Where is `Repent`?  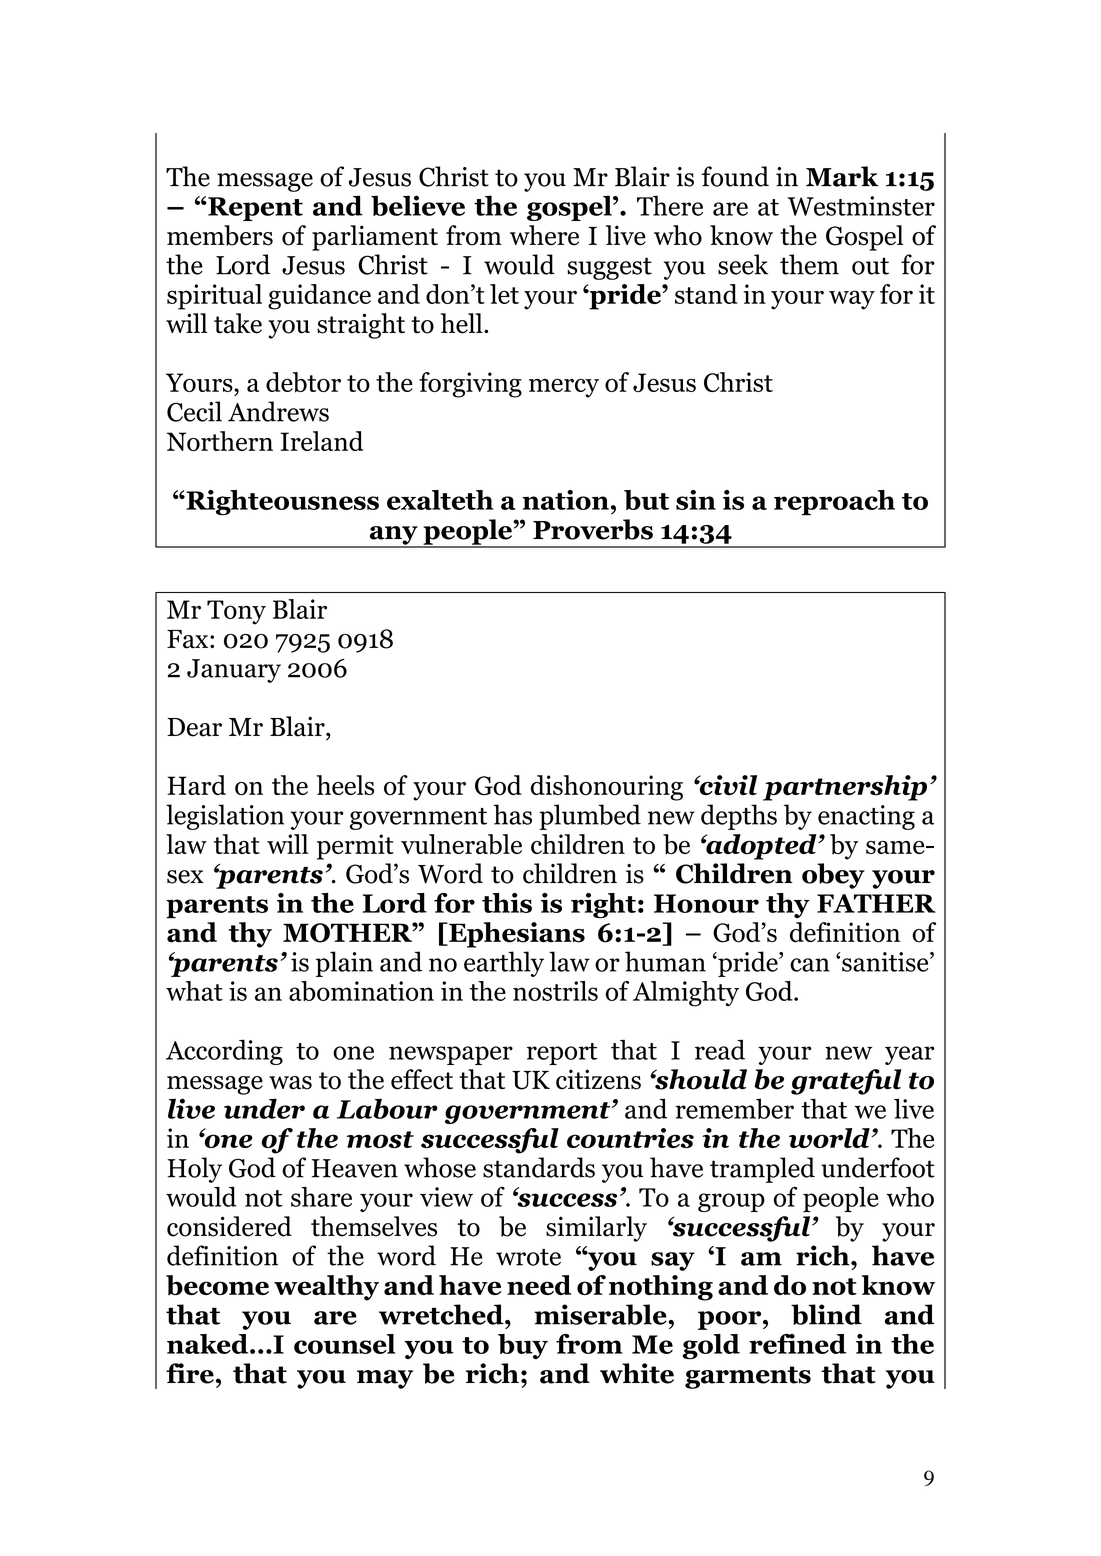
Repent is located at coordinates (254, 209).
